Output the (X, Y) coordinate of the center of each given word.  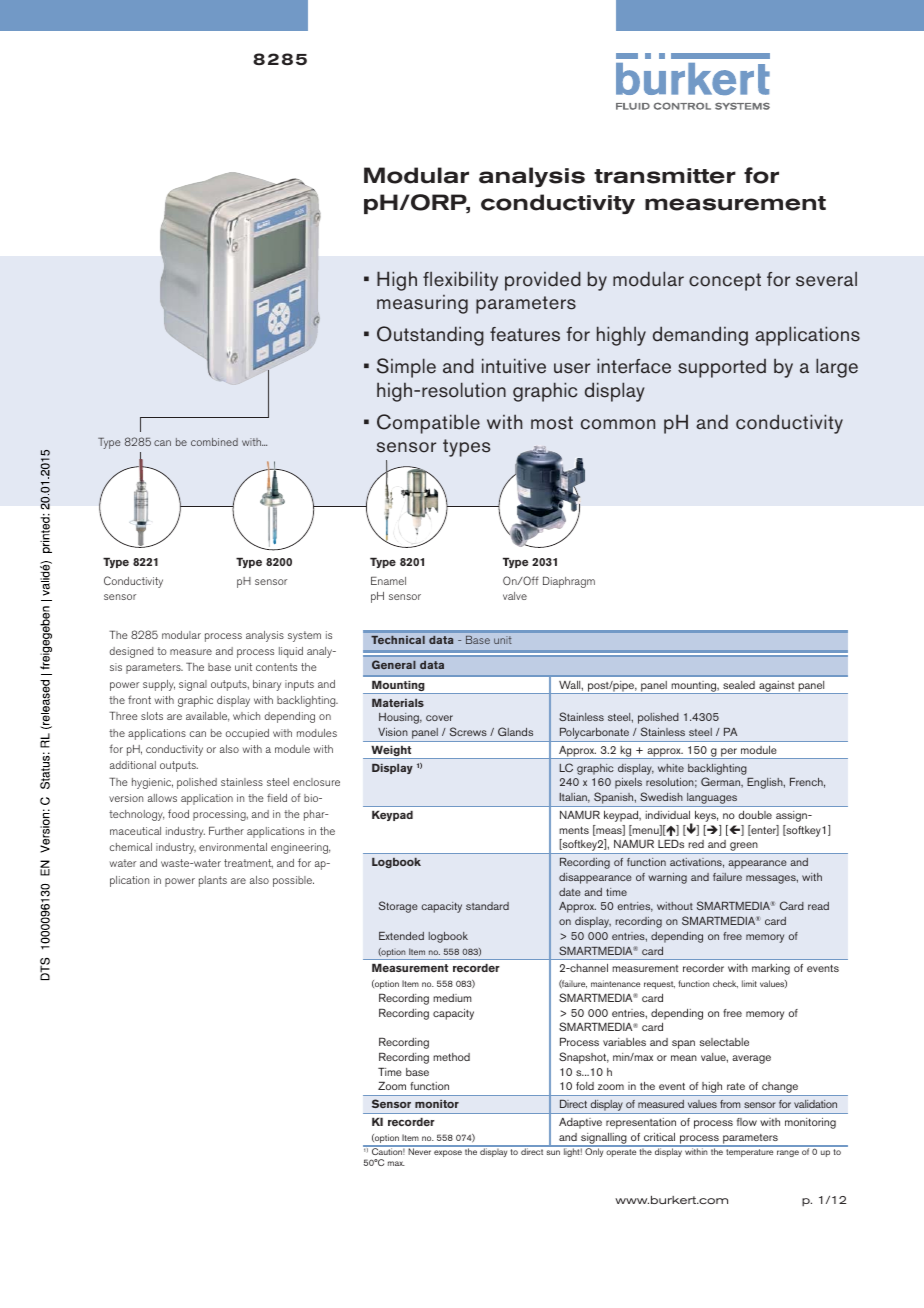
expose (448, 1153)
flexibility (460, 281)
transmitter (665, 176)
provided (543, 281)
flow (747, 1122)
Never (419, 1150)
